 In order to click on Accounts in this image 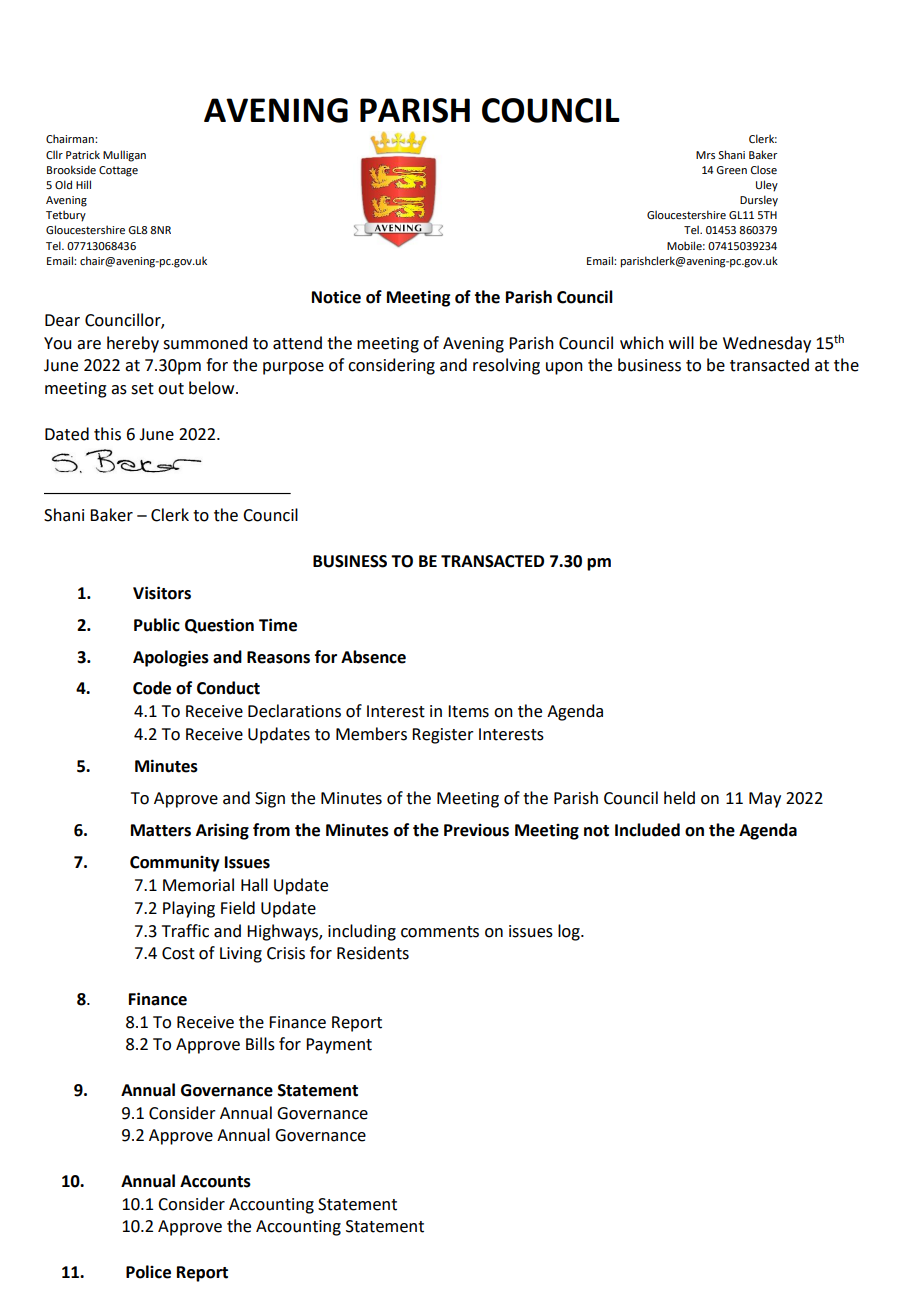, I will do `click(215, 1181)`.
